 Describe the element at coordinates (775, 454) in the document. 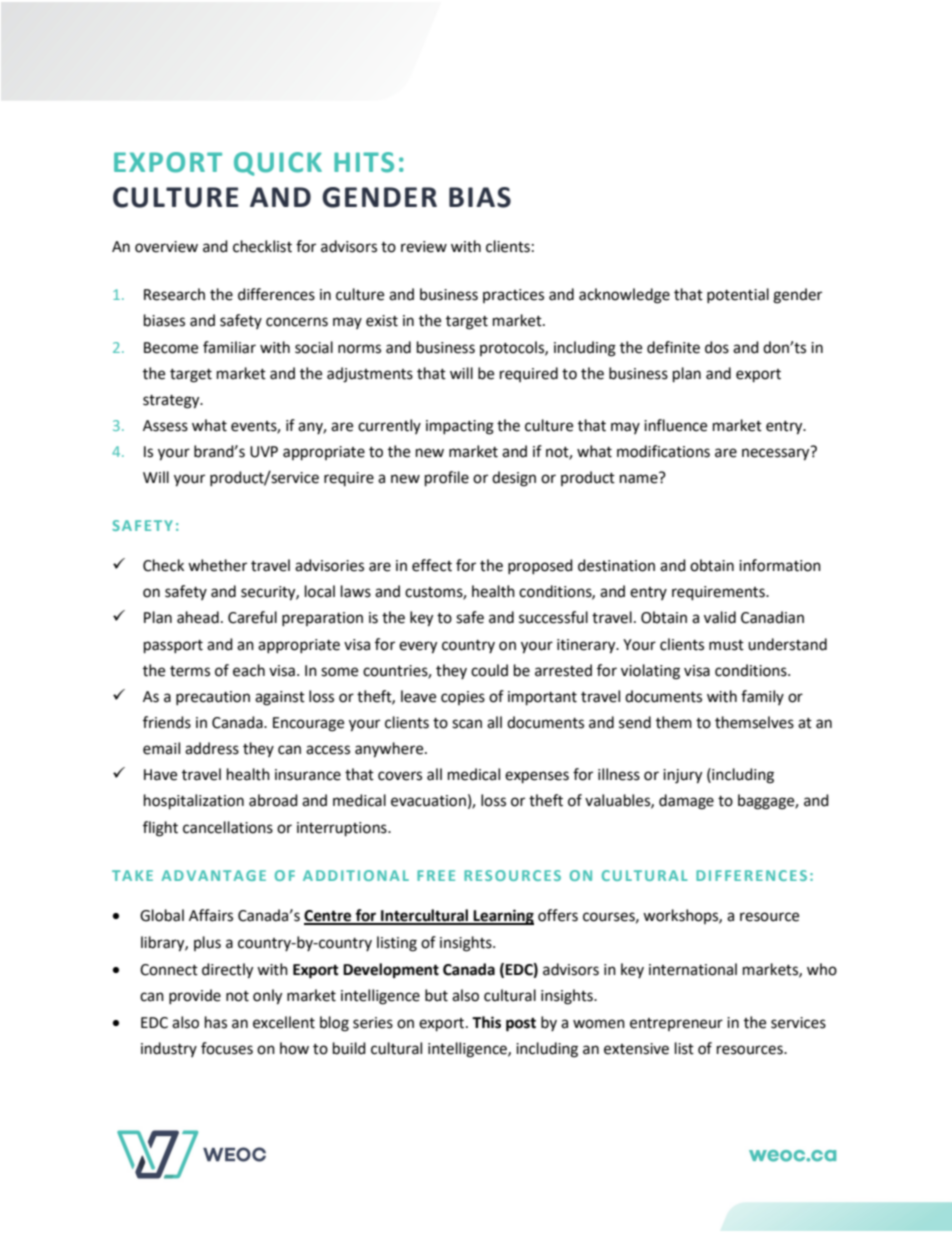

I see `necessary` at that location.
